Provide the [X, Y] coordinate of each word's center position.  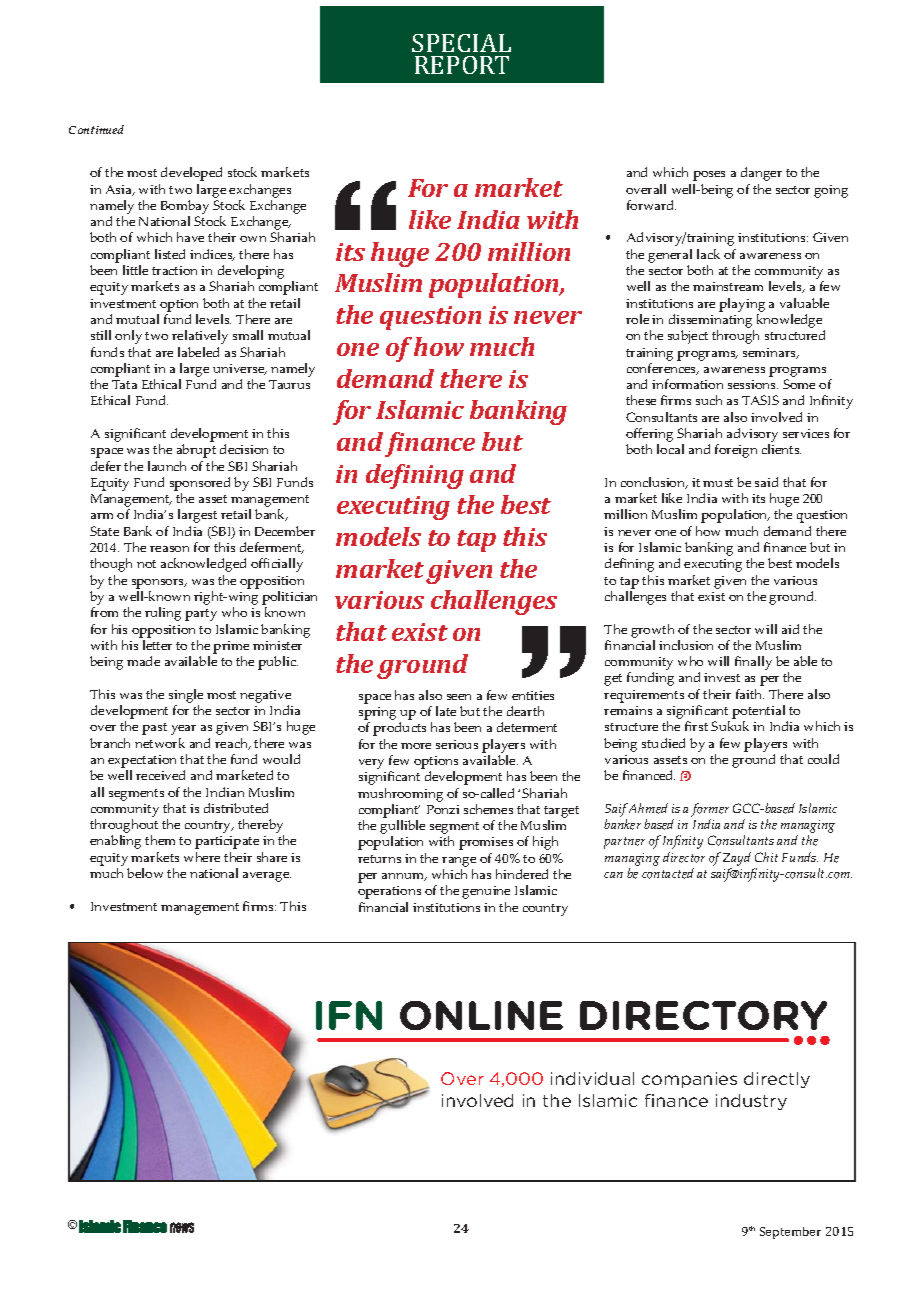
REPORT [462, 65]
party [201, 615]
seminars [771, 353]
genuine [486, 892]
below [145, 873]
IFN [349, 1015]
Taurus [289, 384]
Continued [96, 129]
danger [761, 174]
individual [592, 1078]
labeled [198, 352]
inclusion [686, 645]
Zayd [737, 859]
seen [459, 697]
